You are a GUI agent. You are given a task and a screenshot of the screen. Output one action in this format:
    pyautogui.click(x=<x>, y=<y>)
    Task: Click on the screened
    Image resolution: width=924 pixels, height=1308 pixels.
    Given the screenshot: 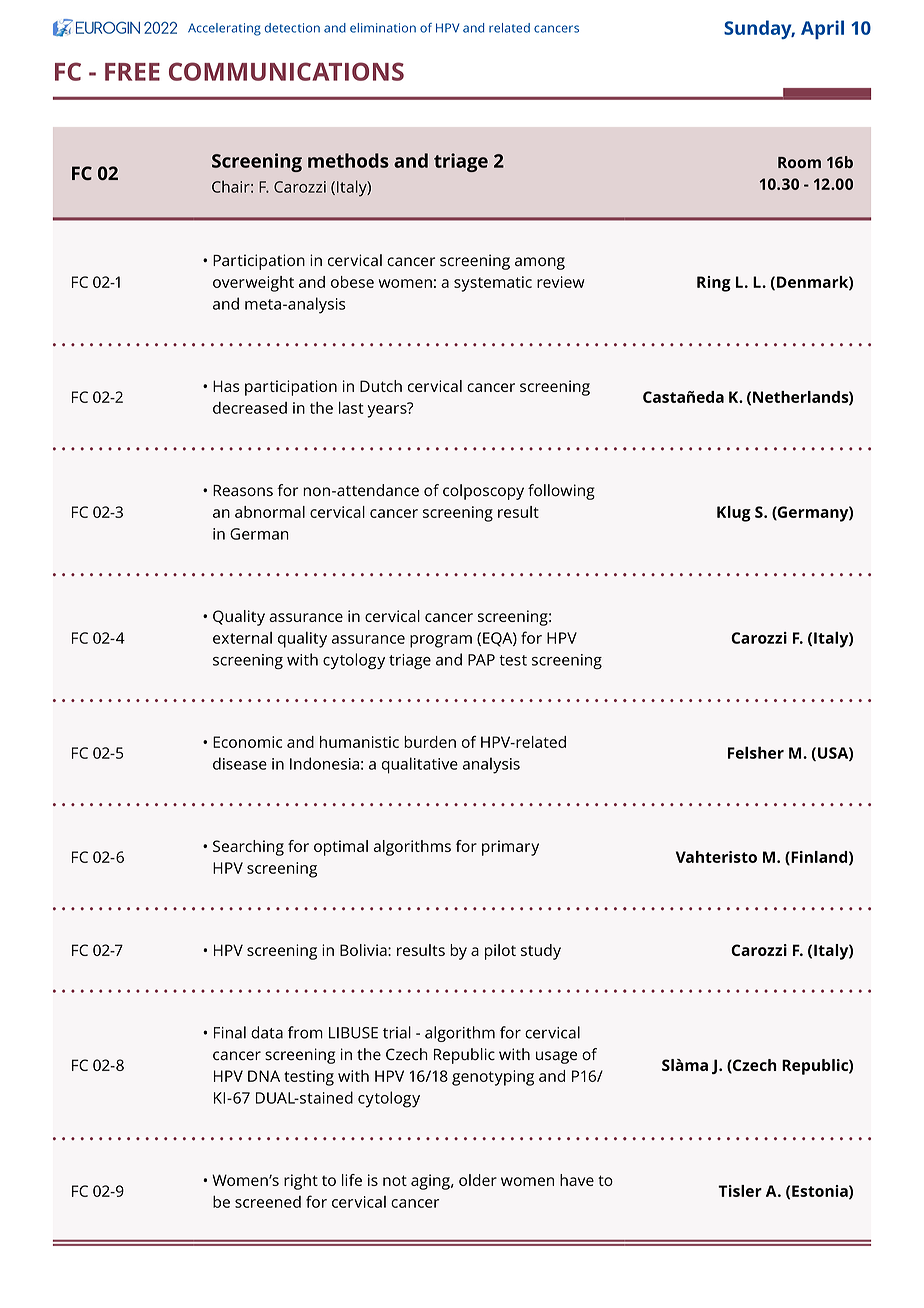 What is the action you would take?
    pyautogui.click(x=268, y=1202)
